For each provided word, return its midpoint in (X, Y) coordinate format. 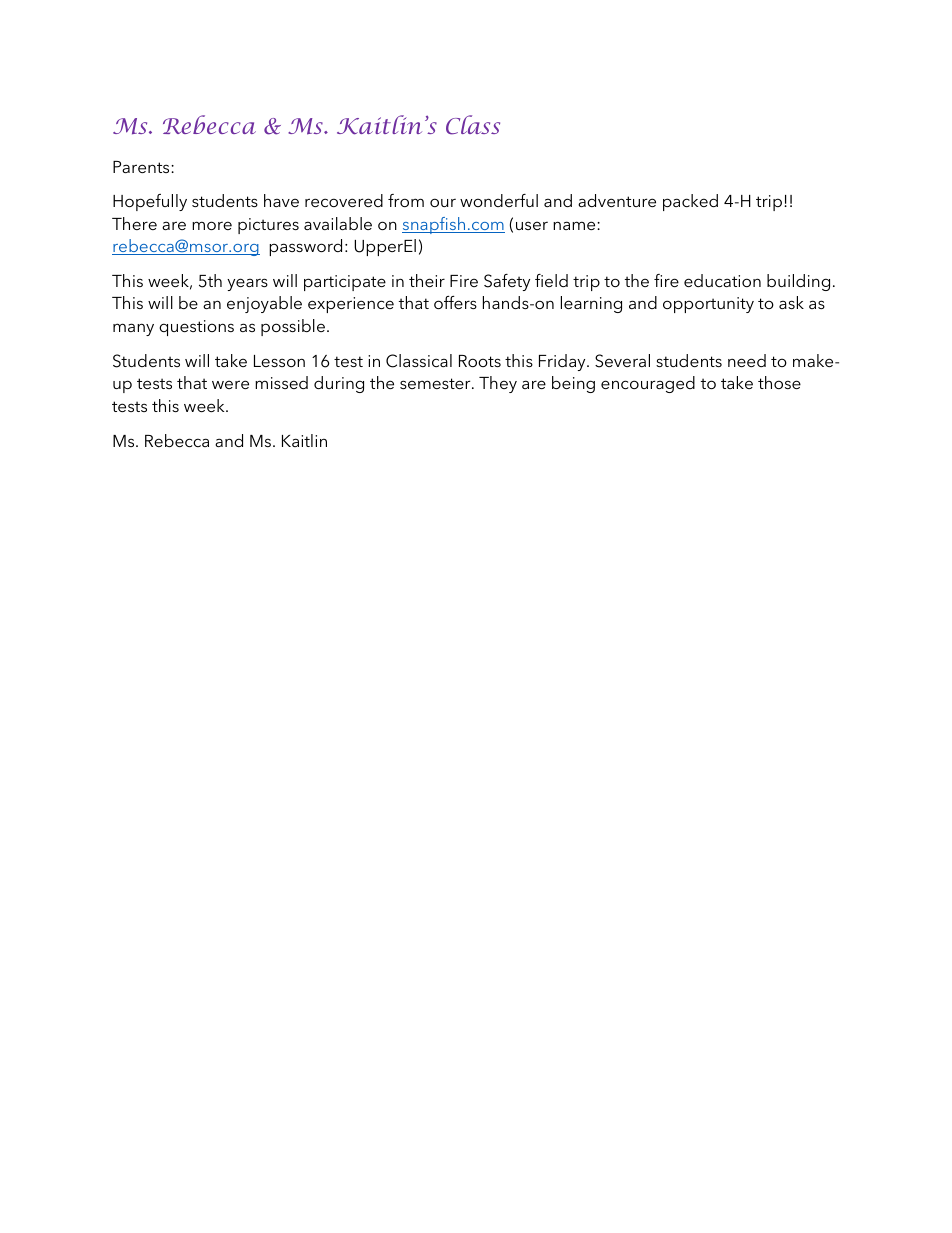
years (247, 284)
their (427, 280)
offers (455, 302)
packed (690, 202)
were (230, 384)
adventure (617, 200)
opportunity (708, 305)
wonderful (499, 200)
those (779, 382)
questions (196, 328)
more (212, 225)
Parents (142, 167)
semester (436, 383)
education (722, 280)
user (532, 225)
